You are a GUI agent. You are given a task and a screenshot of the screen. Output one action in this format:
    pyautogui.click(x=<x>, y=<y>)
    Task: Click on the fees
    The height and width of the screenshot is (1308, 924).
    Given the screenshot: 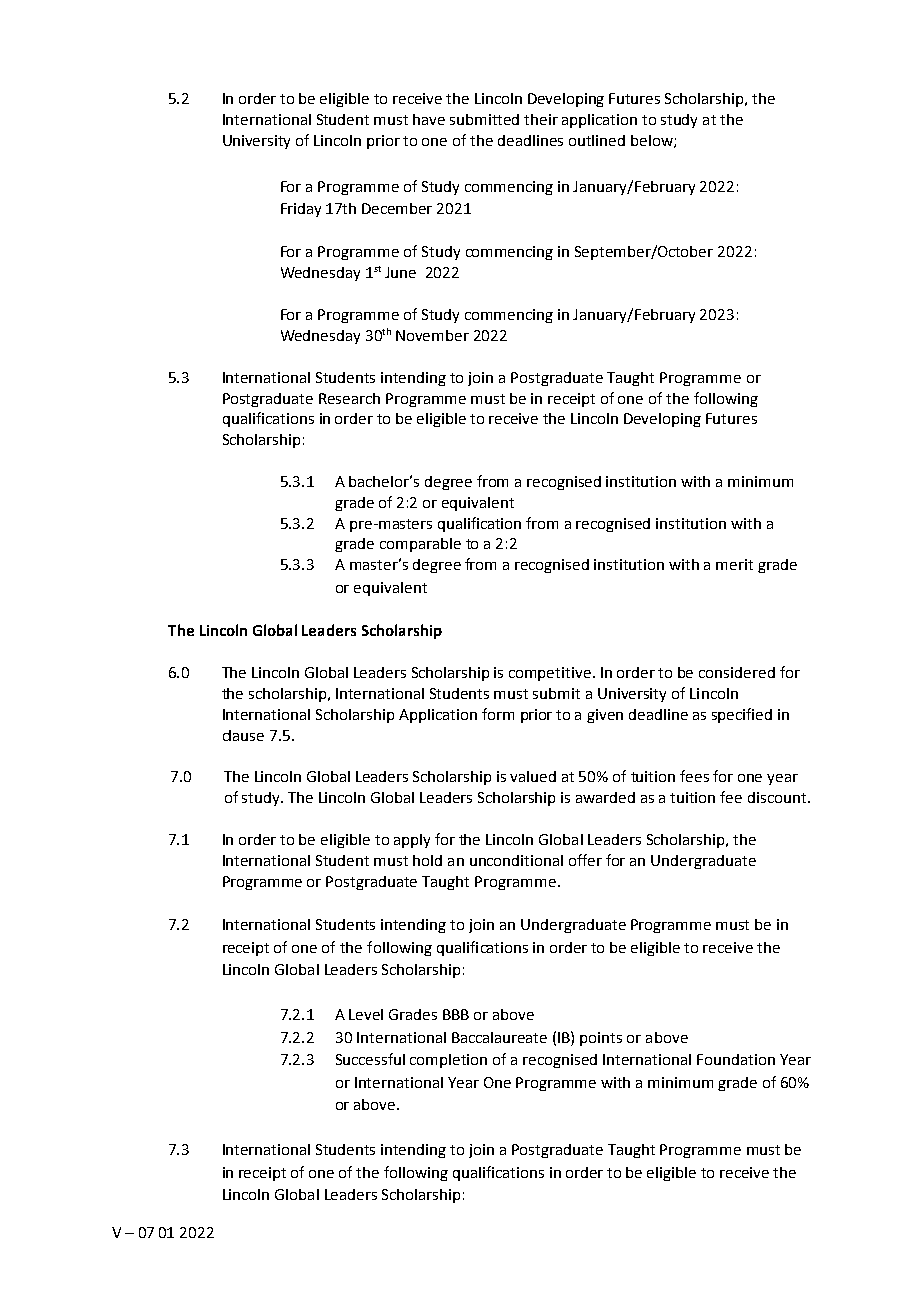 What is the action you would take?
    pyautogui.click(x=694, y=776)
